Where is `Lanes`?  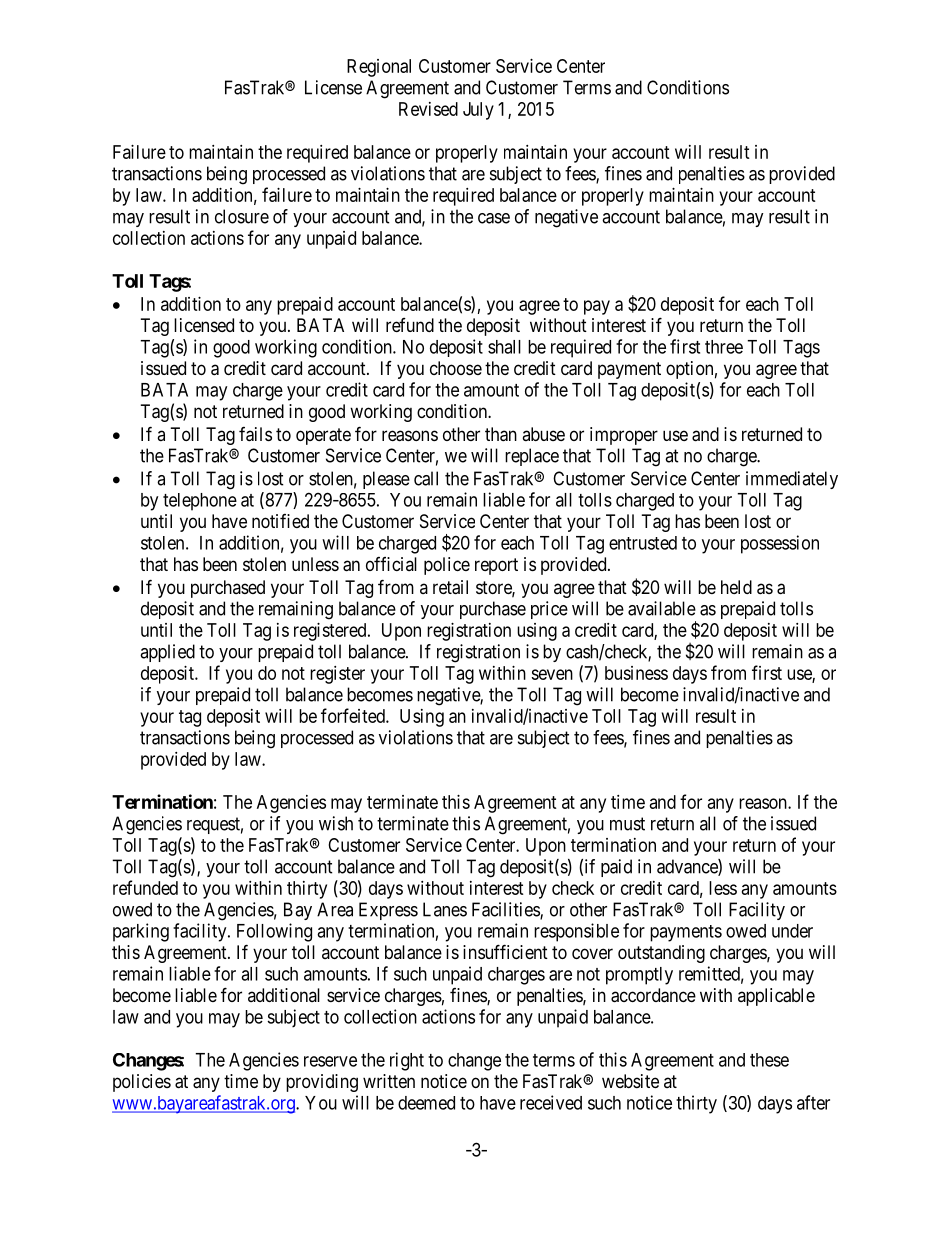 Lanes is located at coordinates (445, 909).
